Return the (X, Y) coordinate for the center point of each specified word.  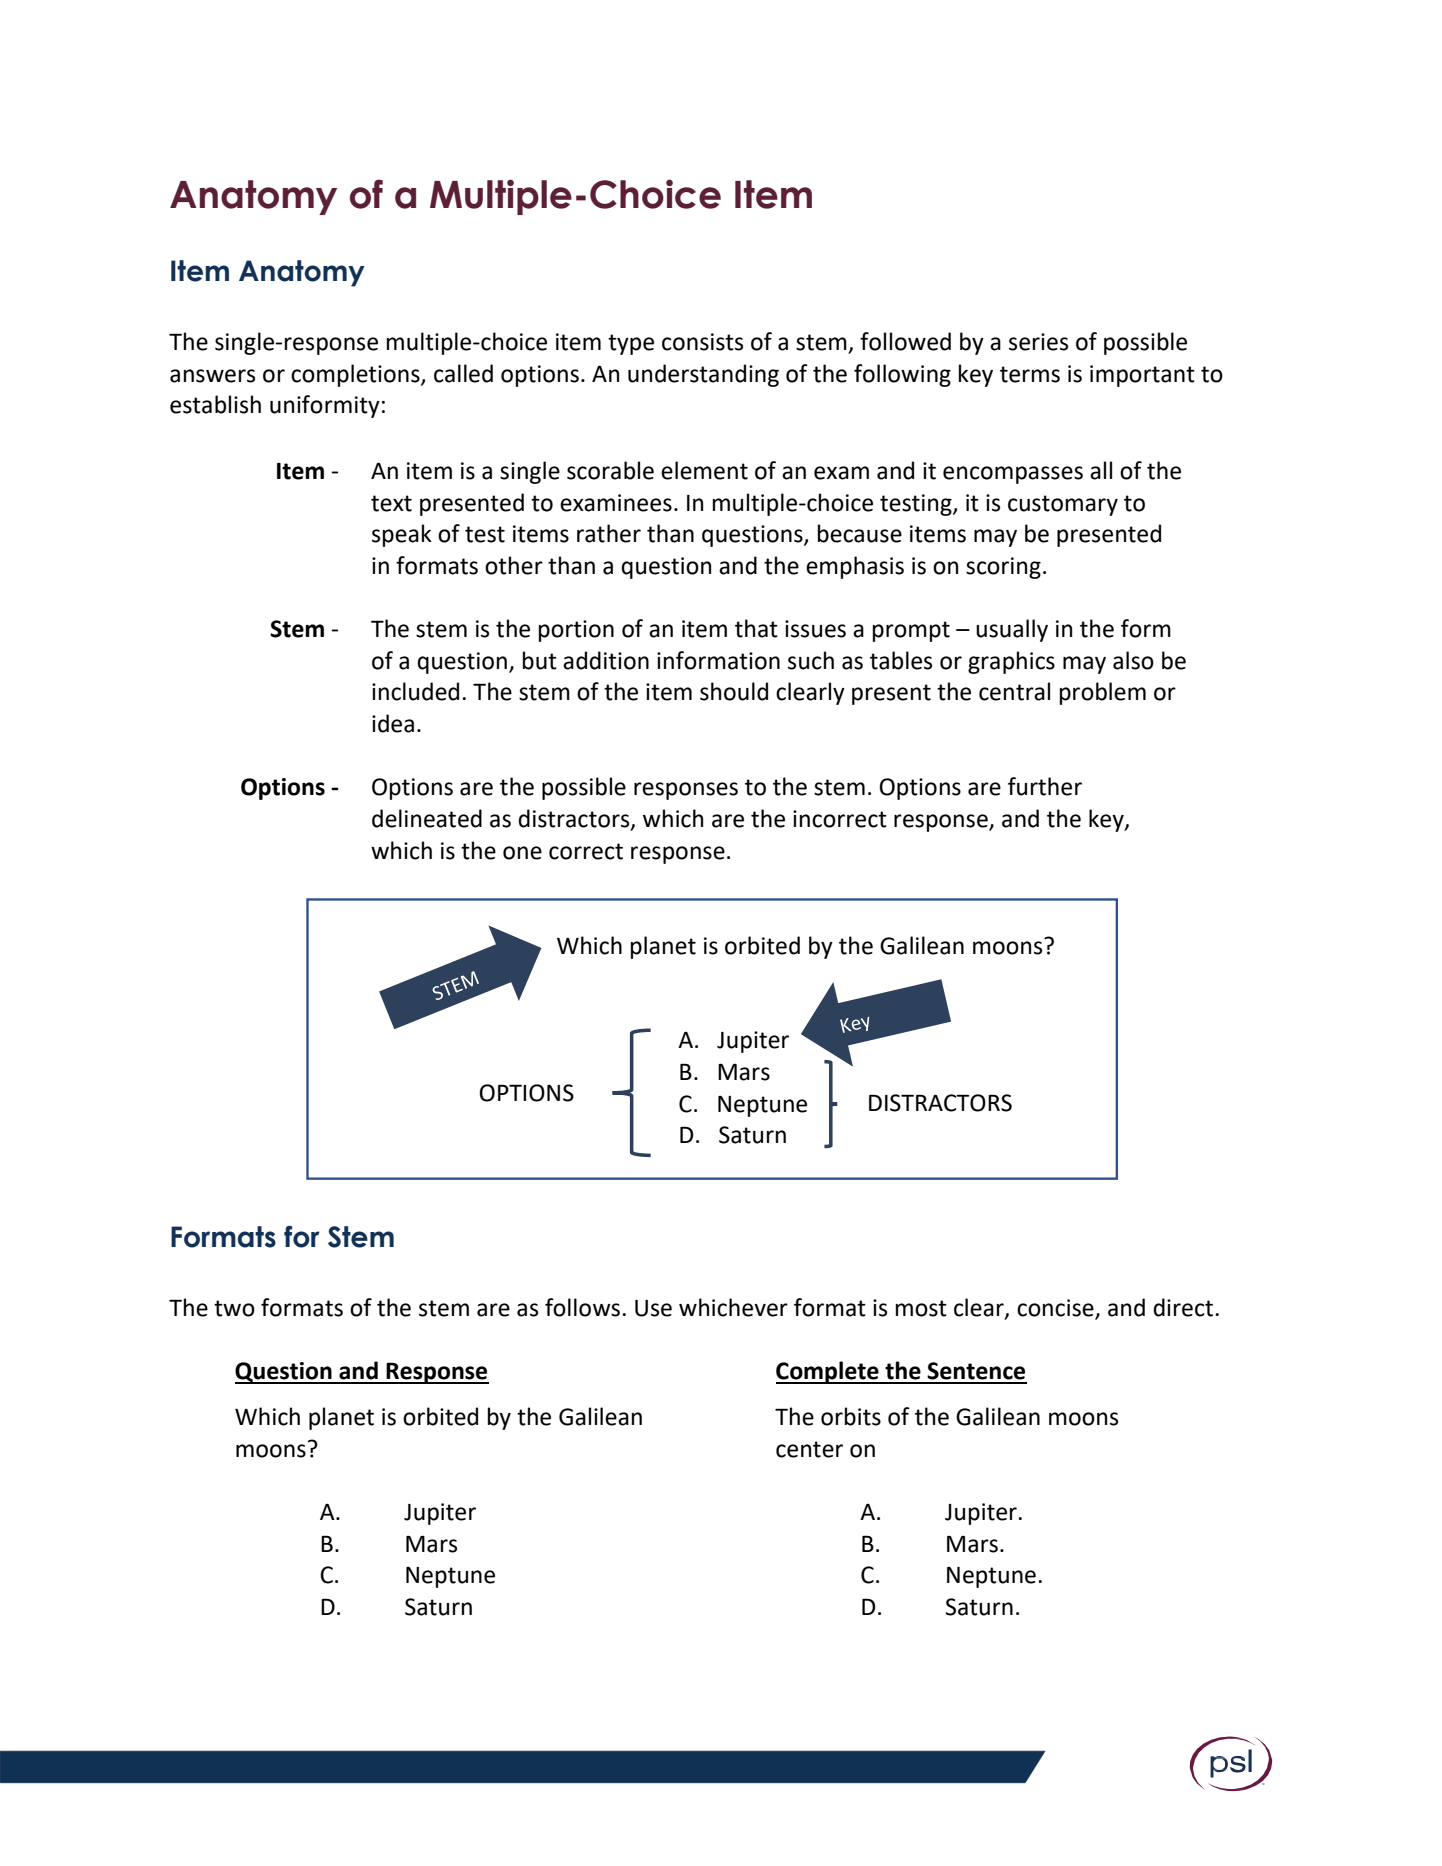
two (234, 1308)
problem (1103, 693)
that (756, 628)
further (1045, 786)
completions (356, 375)
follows (582, 1307)
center (809, 1449)
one (522, 853)
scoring (1003, 568)
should (734, 691)
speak (402, 535)
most (921, 1308)
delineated (427, 818)
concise (1056, 1309)
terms (1030, 374)
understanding (703, 375)
